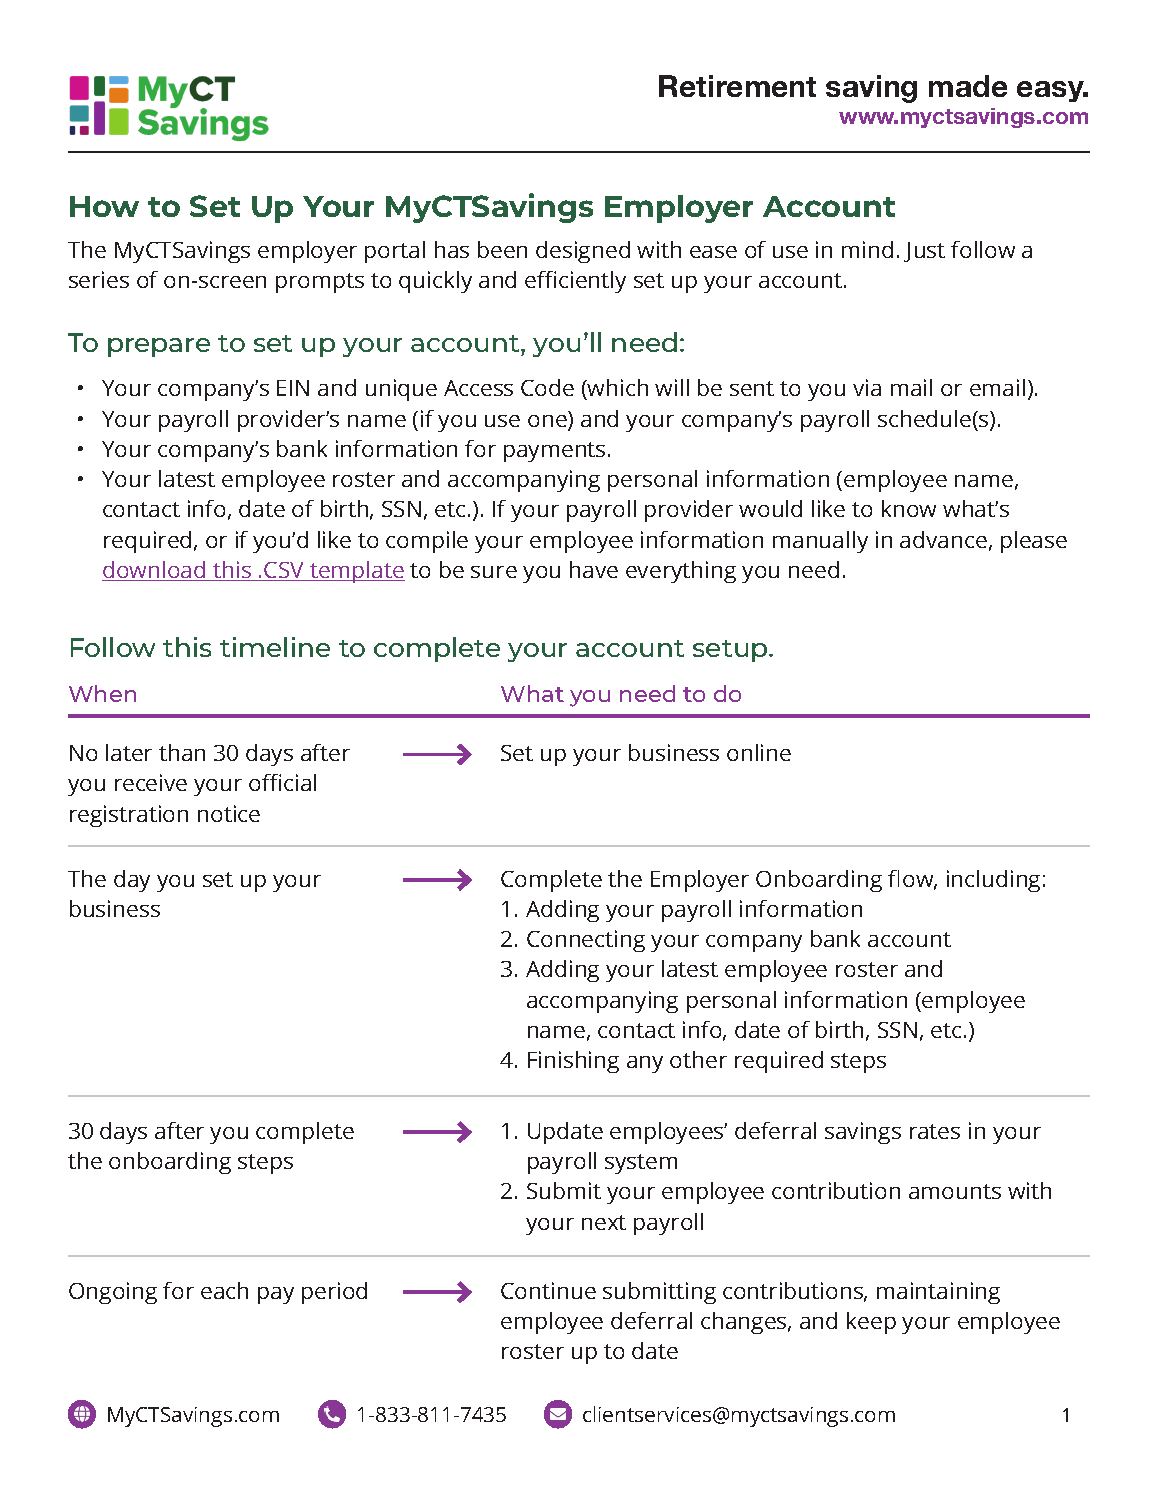 The width and height of the screenshot is (1158, 1498). What do you see at coordinates (502, 249) in the screenshot?
I see `been` at bounding box center [502, 249].
